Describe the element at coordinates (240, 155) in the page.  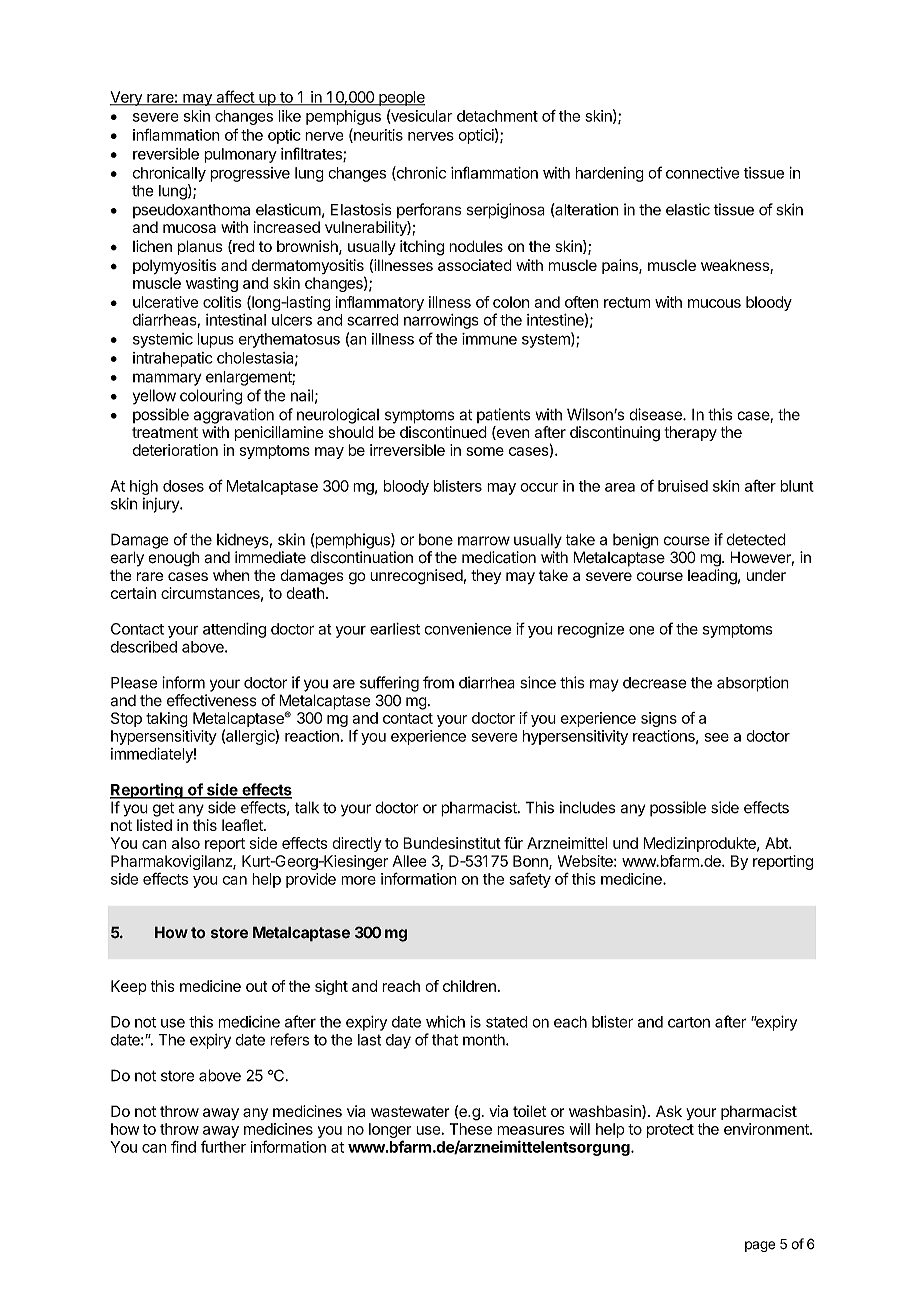
I see `pulmonary` at that location.
